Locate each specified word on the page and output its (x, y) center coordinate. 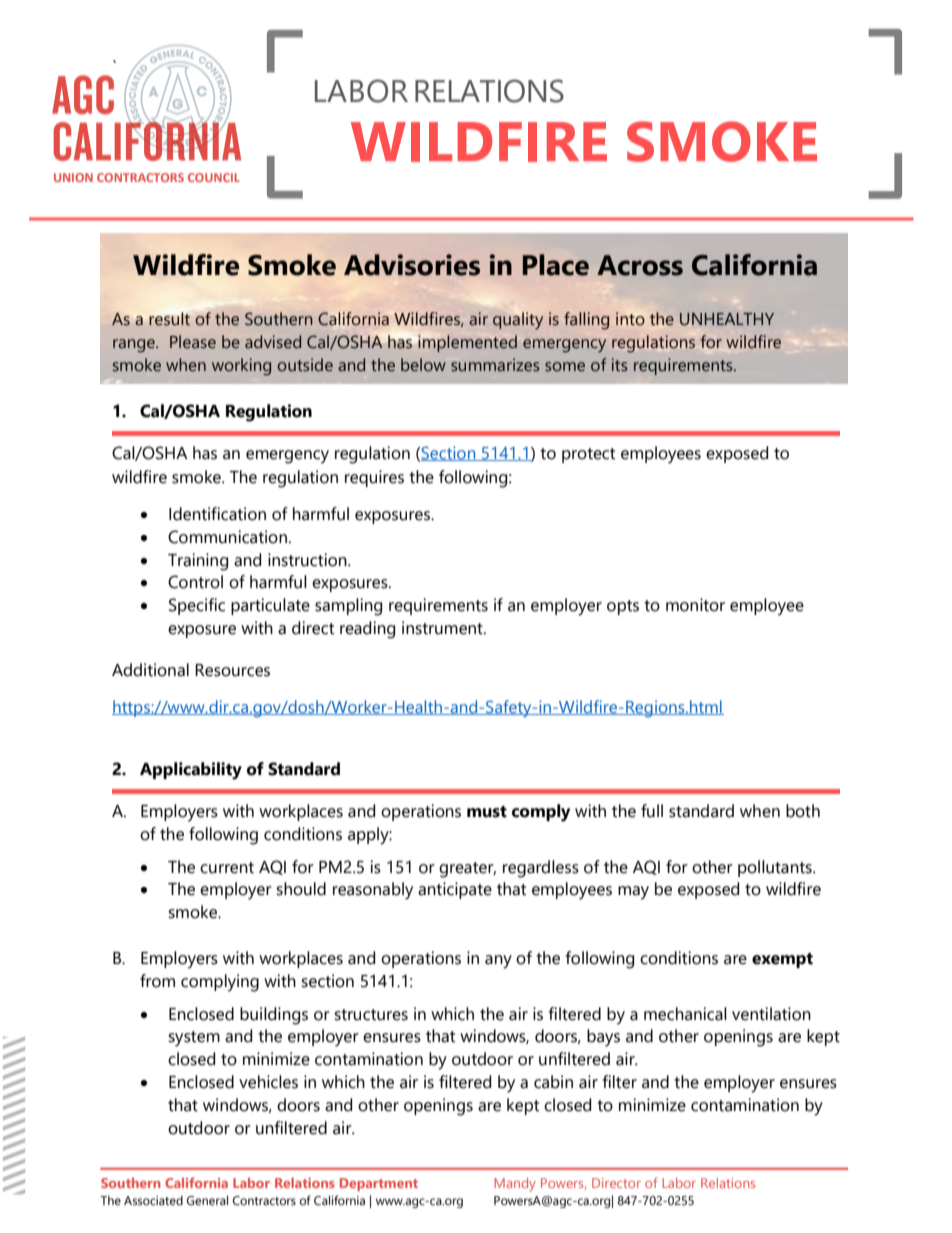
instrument (443, 628)
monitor (695, 605)
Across (640, 265)
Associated (153, 1201)
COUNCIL (214, 177)
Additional (150, 670)
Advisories (412, 265)
